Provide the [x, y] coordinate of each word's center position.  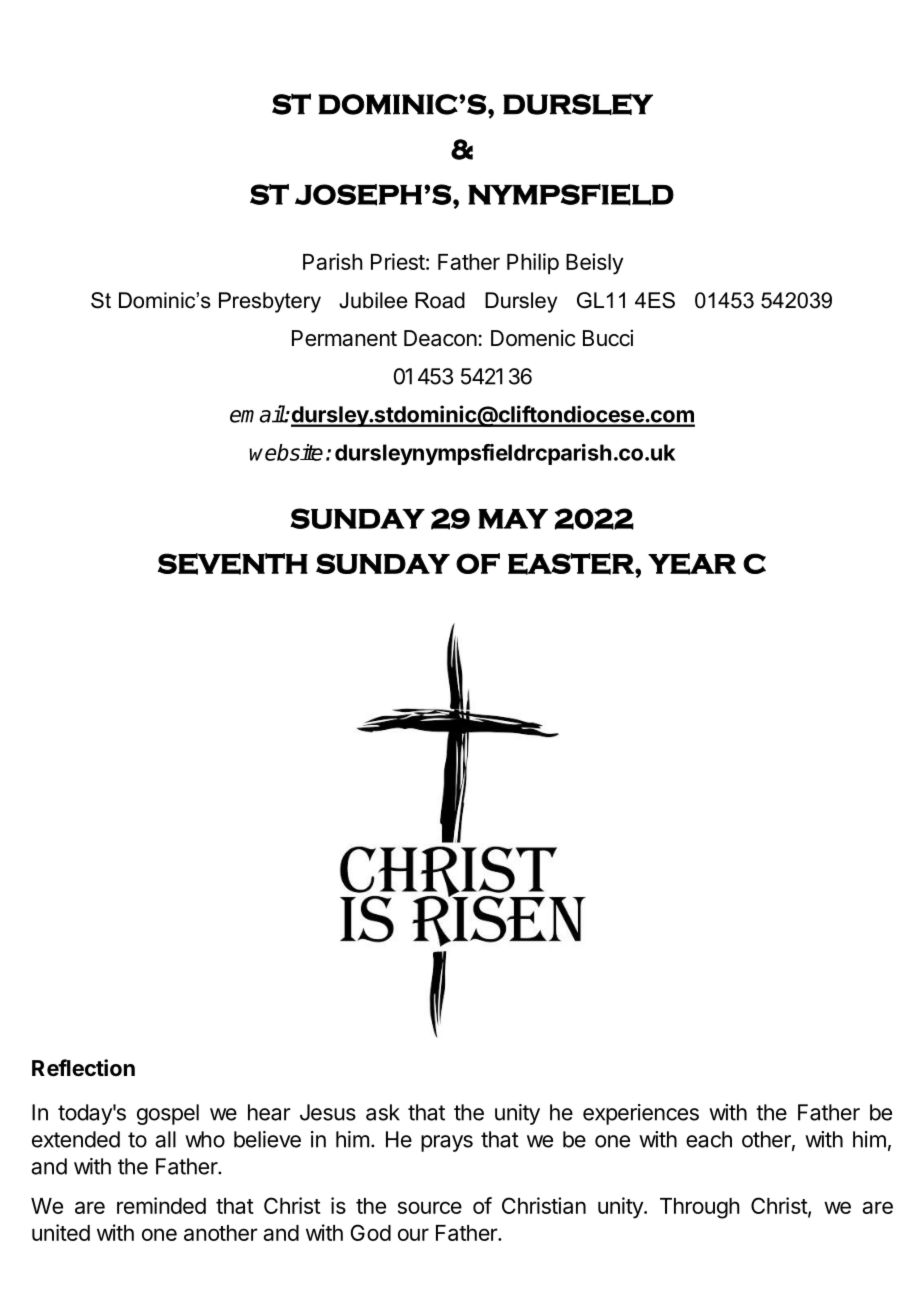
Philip [533, 264]
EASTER [572, 564]
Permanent [344, 338]
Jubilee [373, 300]
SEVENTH [233, 564]
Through [700, 1208]
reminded [161, 1205]
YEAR [692, 564]
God [371, 1232]
